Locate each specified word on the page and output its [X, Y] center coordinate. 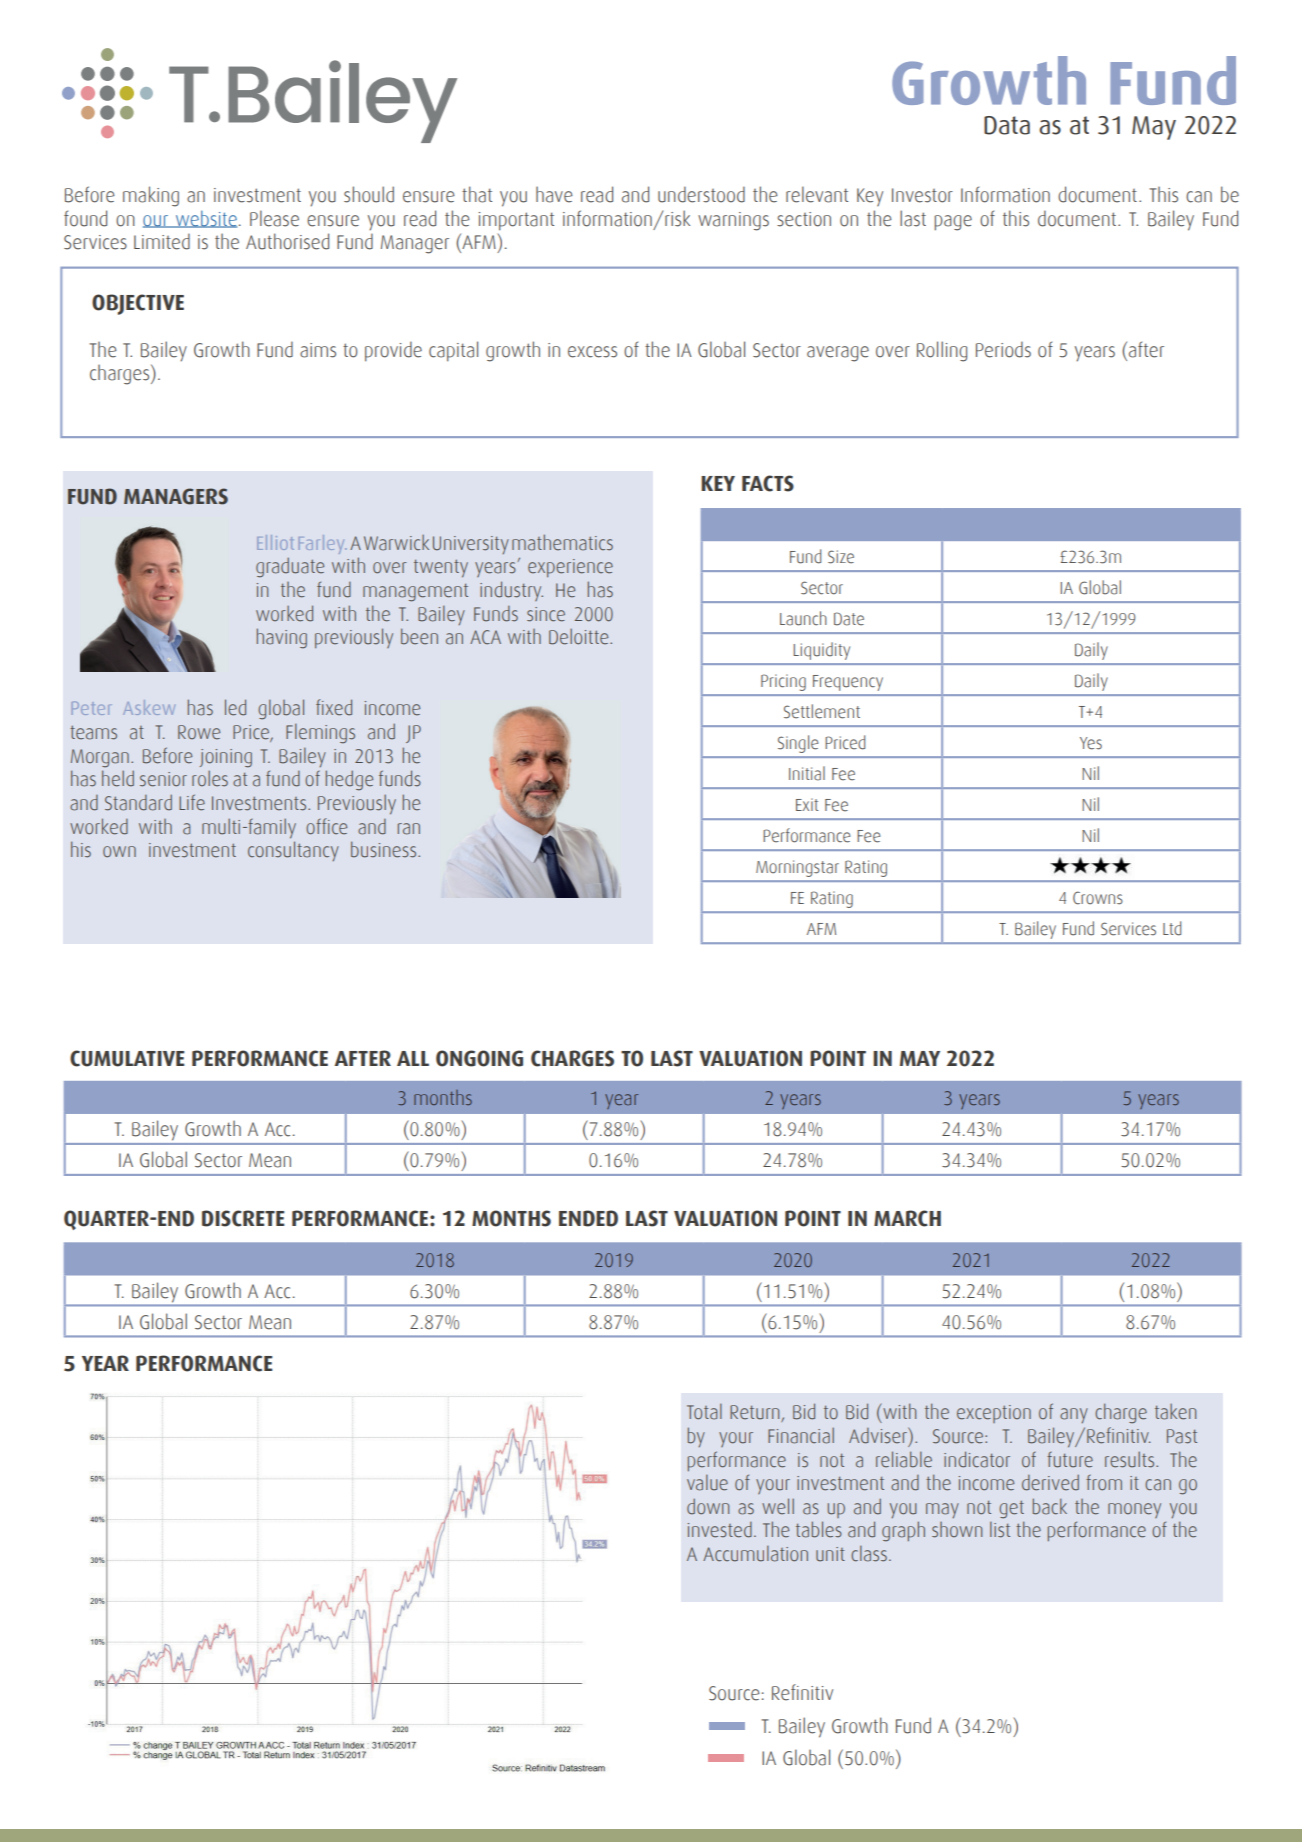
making [151, 196]
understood [701, 194]
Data [1007, 125]
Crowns [1098, 898]
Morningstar [797, 868]
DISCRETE [243, 1218]
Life [192, 802]
